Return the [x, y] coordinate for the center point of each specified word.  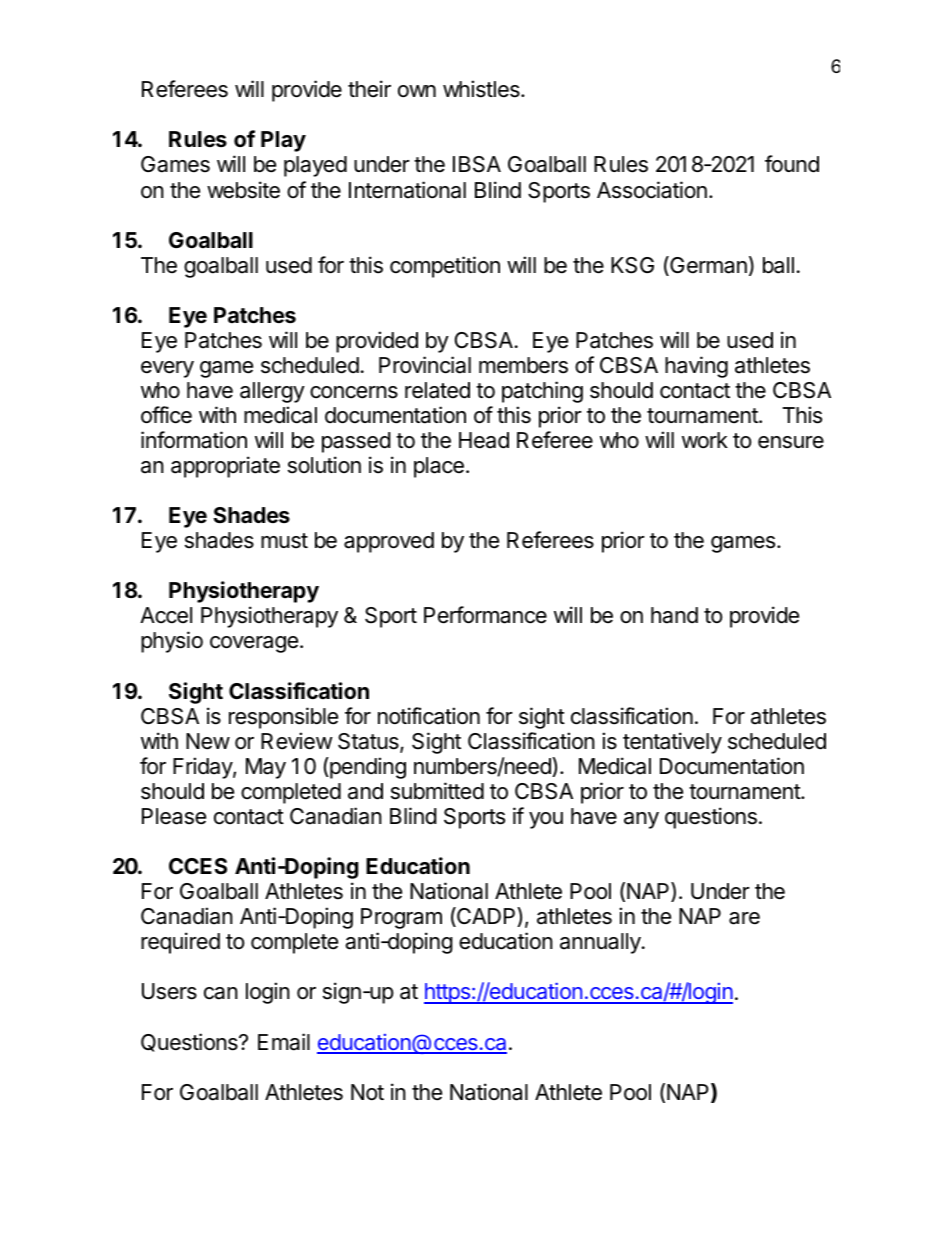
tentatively [672, 743]
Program [401, 918]
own [417, 91]
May [266, 768]
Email [284, 1042]
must [284, 541]
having [696, 367]
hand [674, 615]
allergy [272, 392]
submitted [437, 791]
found [792, 164]
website [243, 190]
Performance [485, 615]
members [523, 365]
